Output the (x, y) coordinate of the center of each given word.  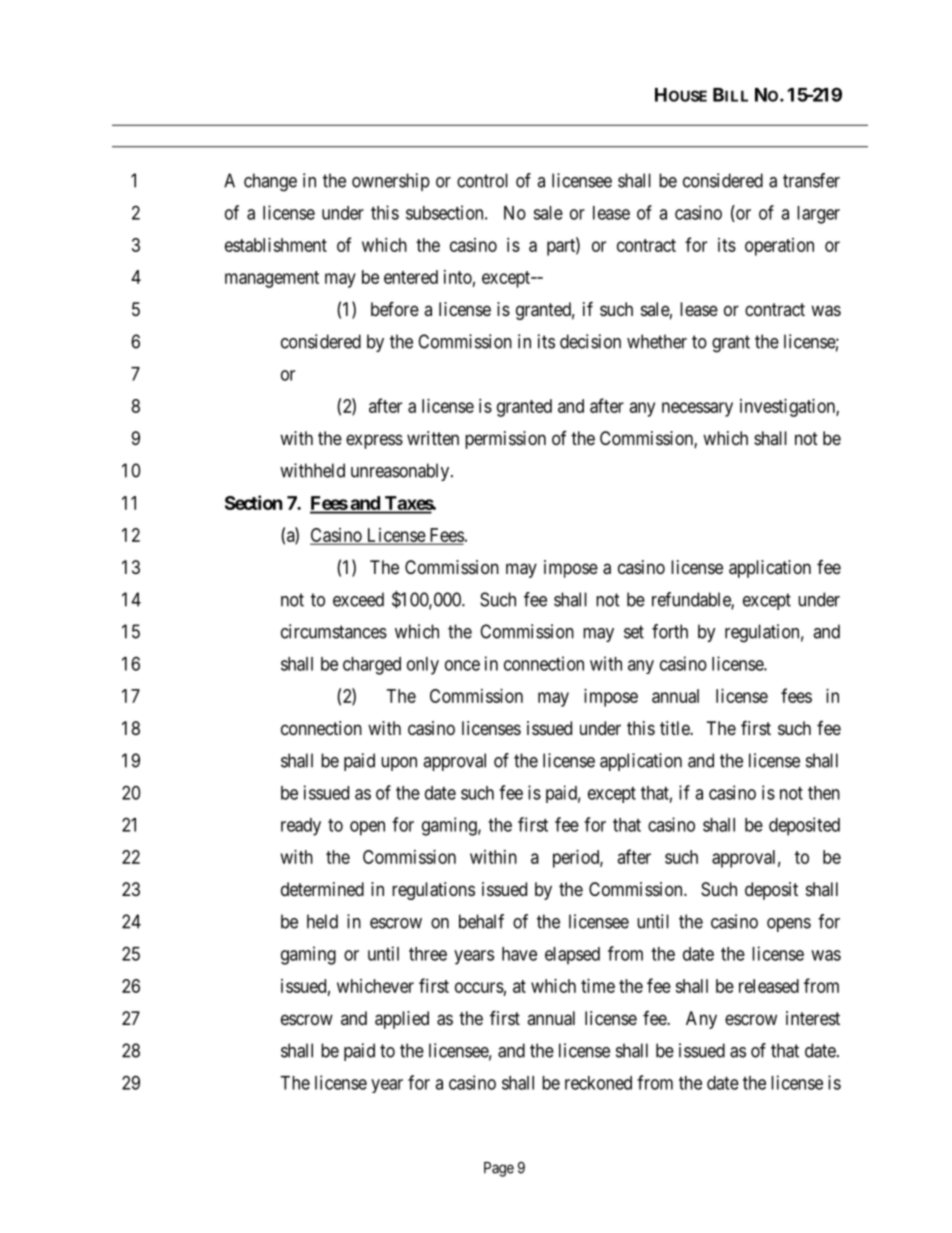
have (519, 954)
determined (322, 889)
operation (779, 247)
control (482, 180)
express (374, 441)
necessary (697, 409)
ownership (391, 182)
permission (505, 440)
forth (670, 631)
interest (813, 1018)
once (462, 665)
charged (372, 666)
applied (402, 1020)
